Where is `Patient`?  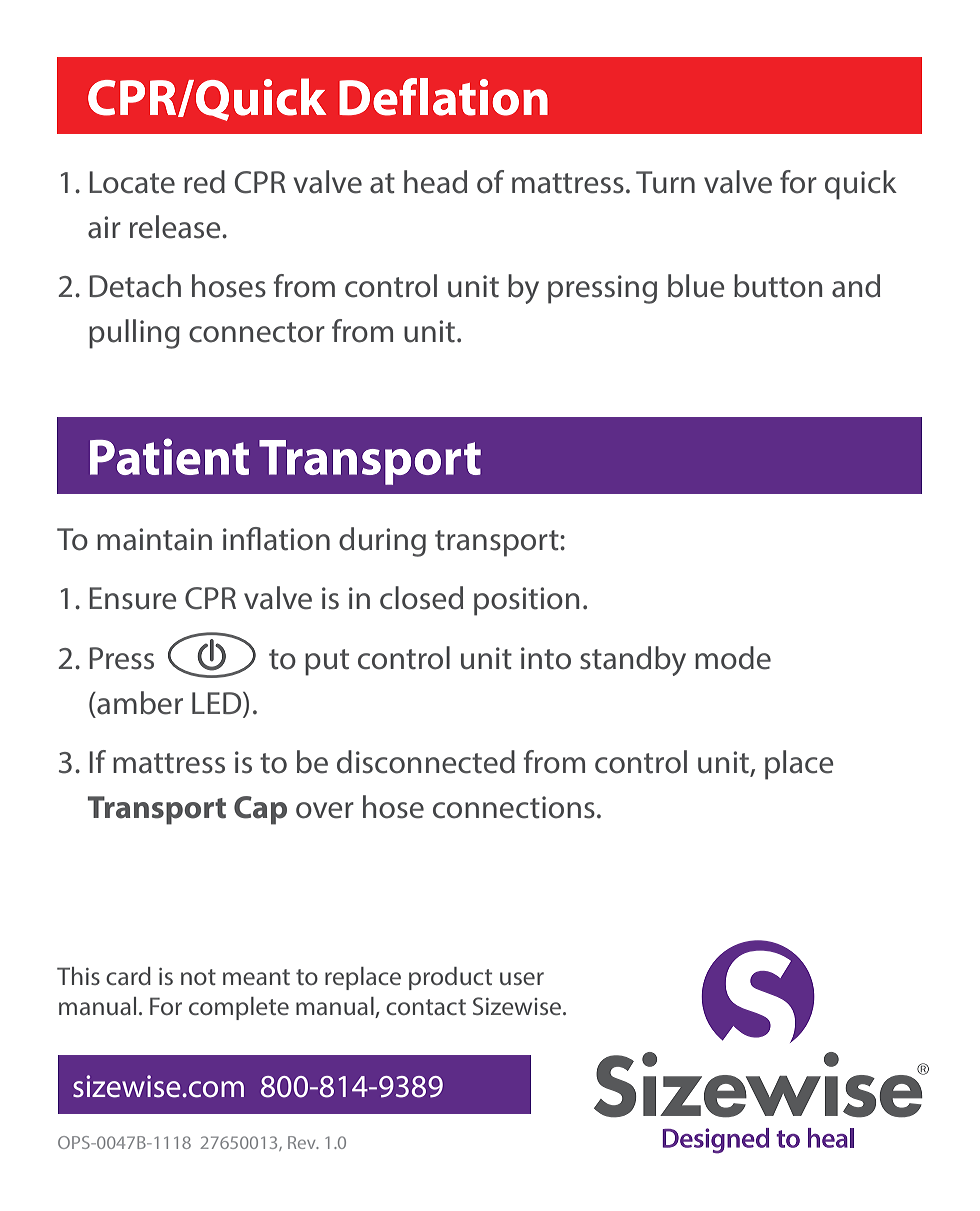 Patient is located at coordinates (169, 456).
